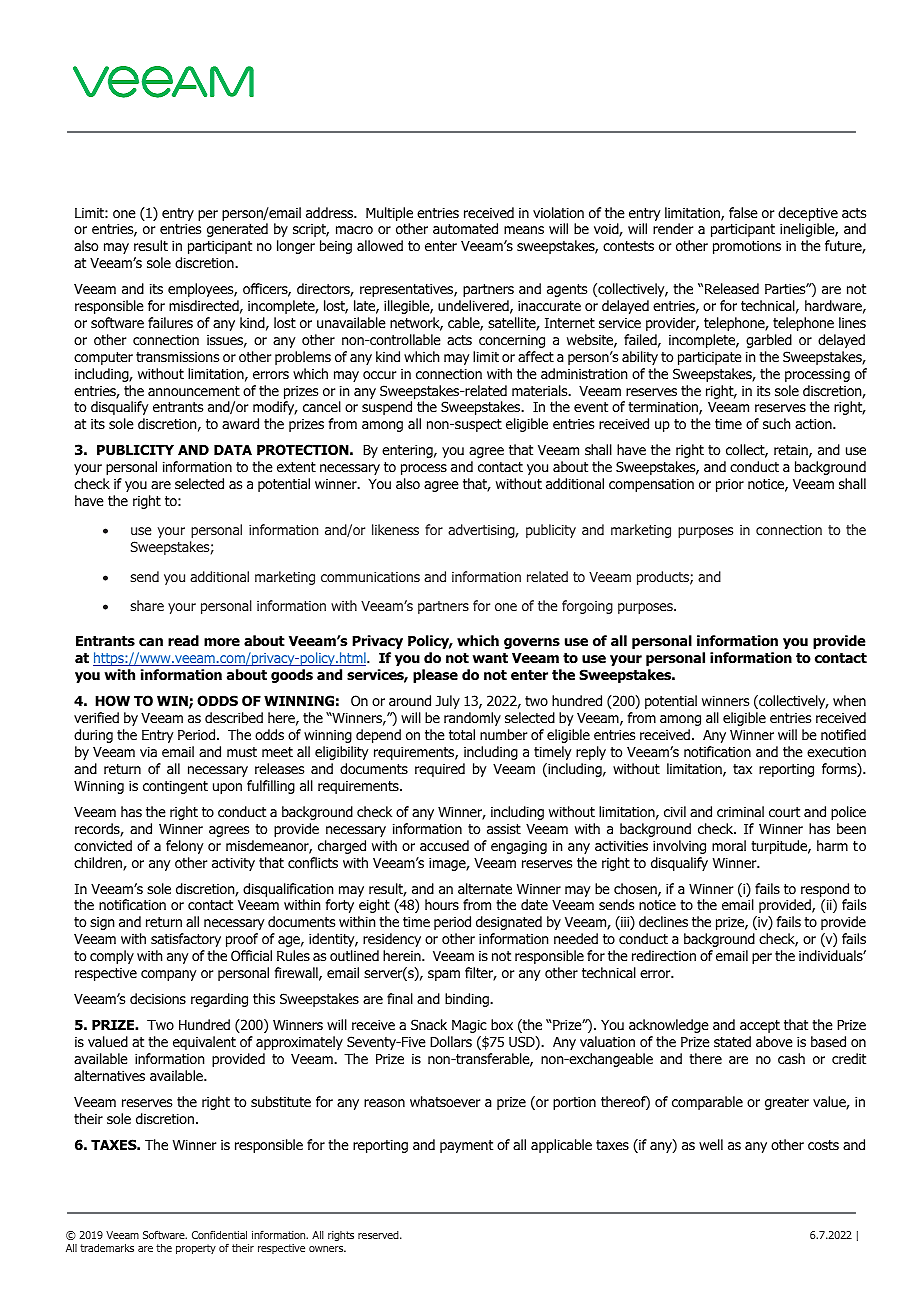 The height and width of the page is (1307, 924). What do you see at coordinates (148, 751) in the page?
I see `via` at bounding box center [148, 751].
